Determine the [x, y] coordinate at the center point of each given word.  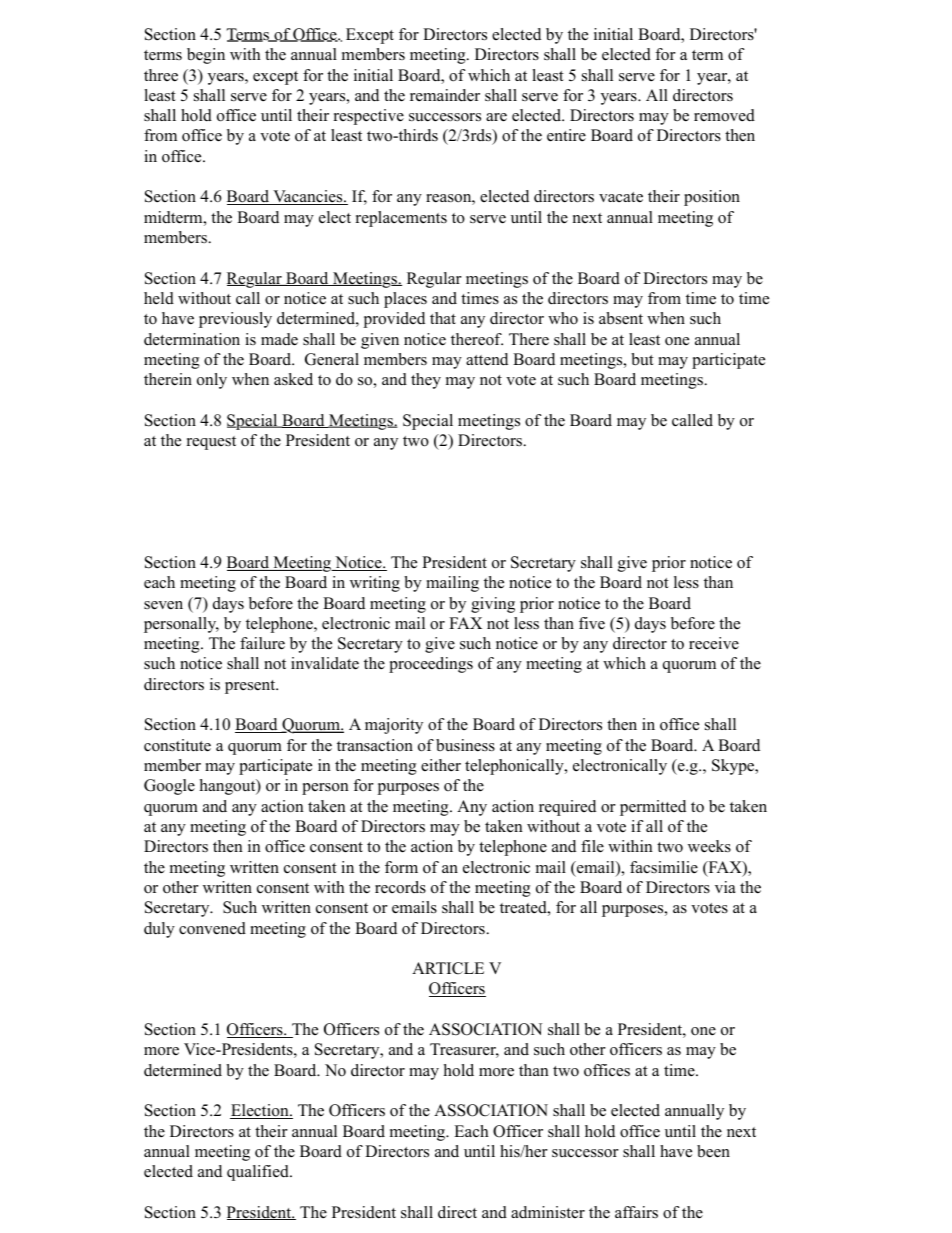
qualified [259, 1173]
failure [262, 643]
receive [714, 643]
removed [724, 115]
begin [206, 56]
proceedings [431, 665]
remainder [445, 95]
